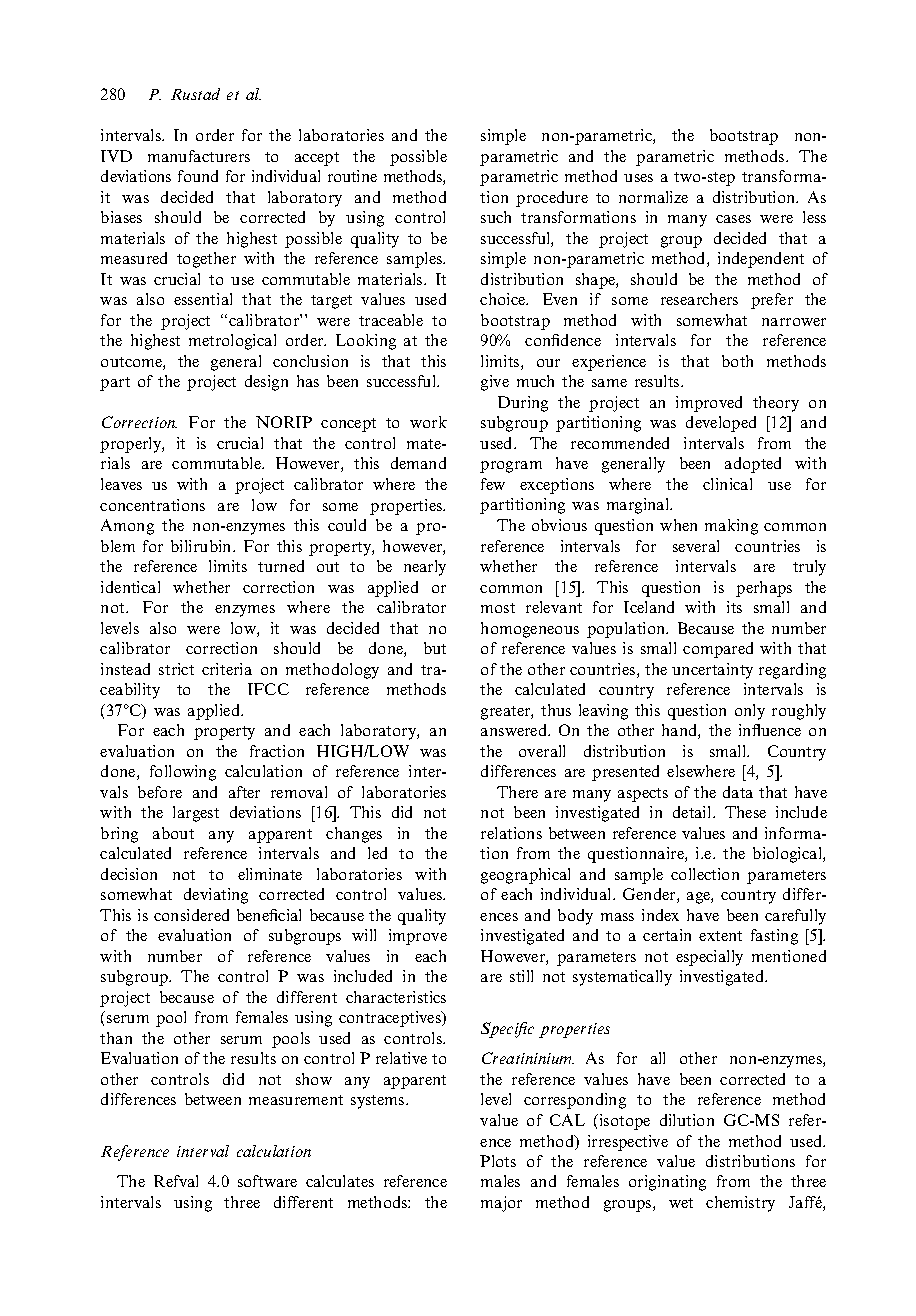  I want to click on homogeneous, so click(530, 630).
